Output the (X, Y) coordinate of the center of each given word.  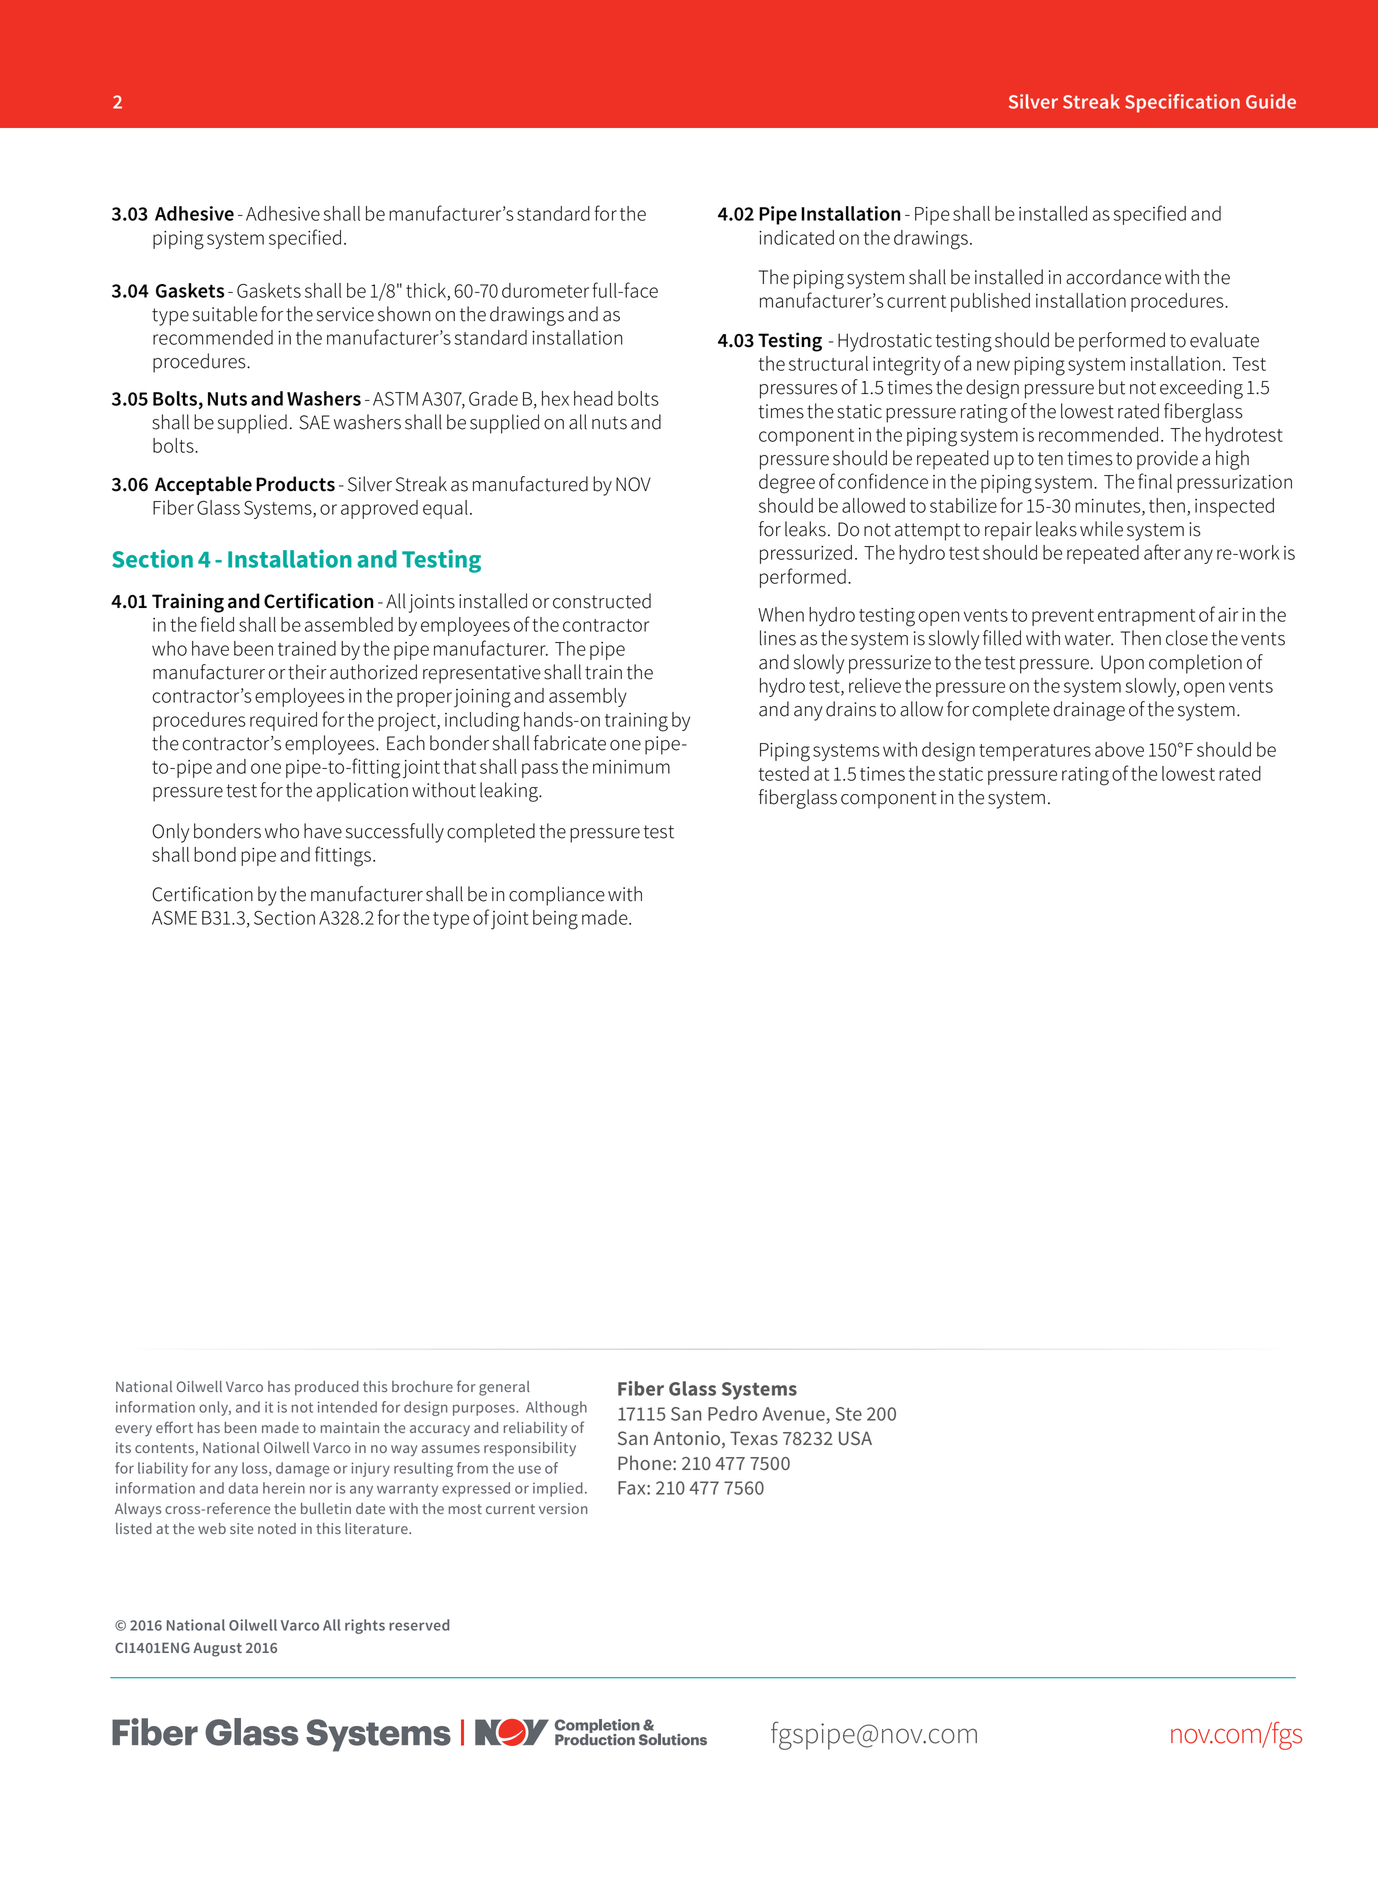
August (217, 1649)
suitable (225, 314)
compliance (557, 896)
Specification (1182, 103)
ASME (174, 918)
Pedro (732, 1413)
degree (787, 484)
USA (855, 1438)
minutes (1109, 507)
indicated (796, 237)
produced (327, 1388)
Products (295, 484)
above (1119, 749)
